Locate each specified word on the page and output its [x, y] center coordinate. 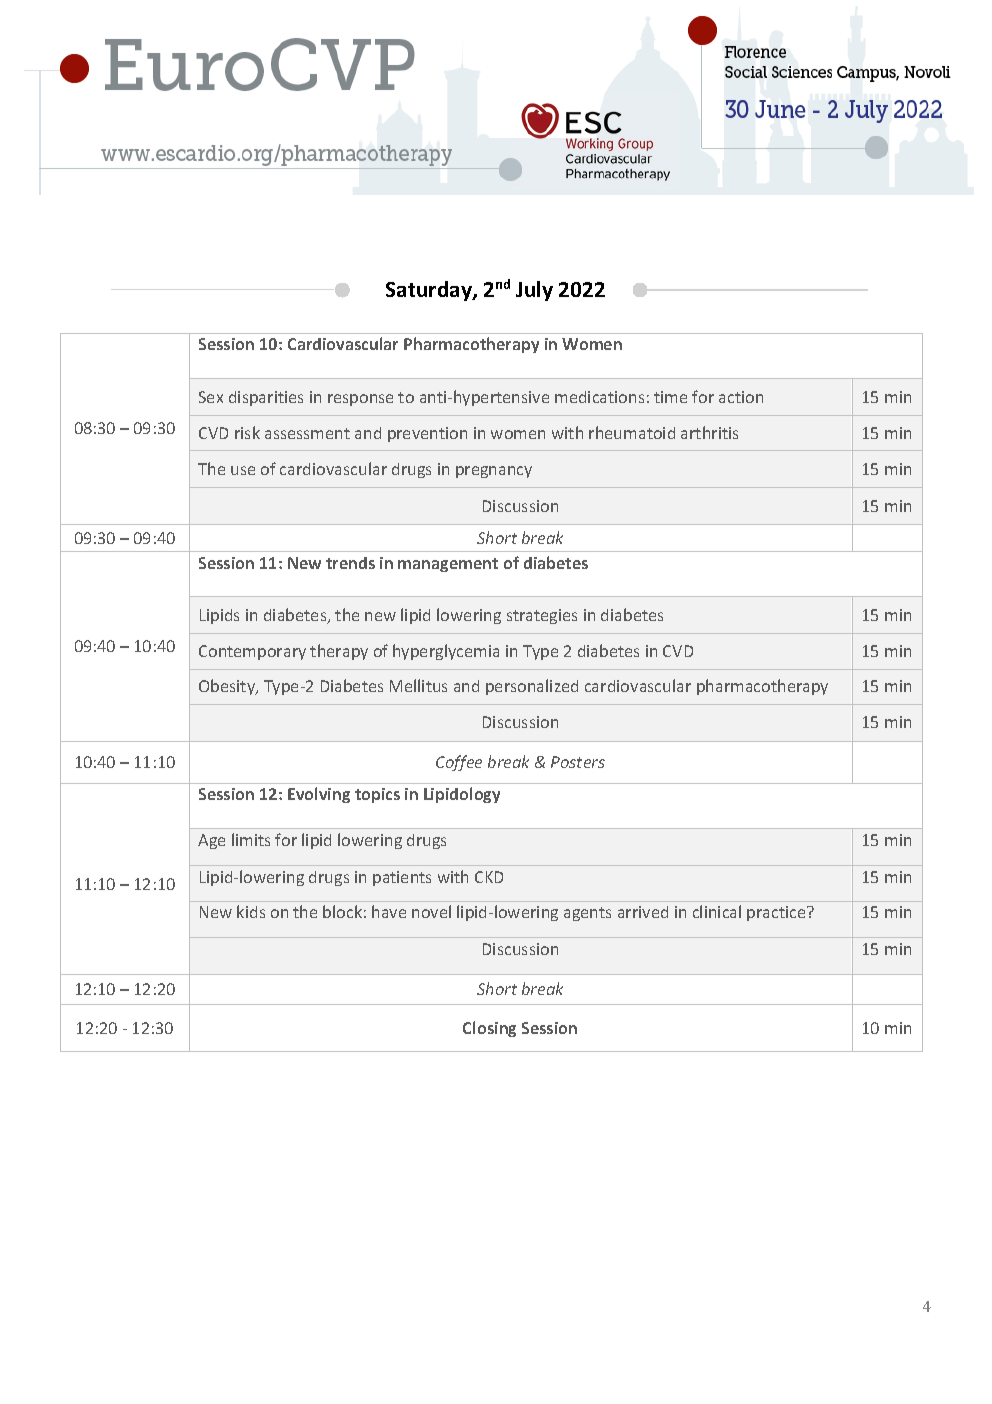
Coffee [459, 763]
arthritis [709, 432]
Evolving [319, 795]
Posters [578, 762]
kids [251, 911]
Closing [489, 1029]
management [448, 565]
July [534, 291]
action [741, 397]
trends [350, 563]
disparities [266, 398]
